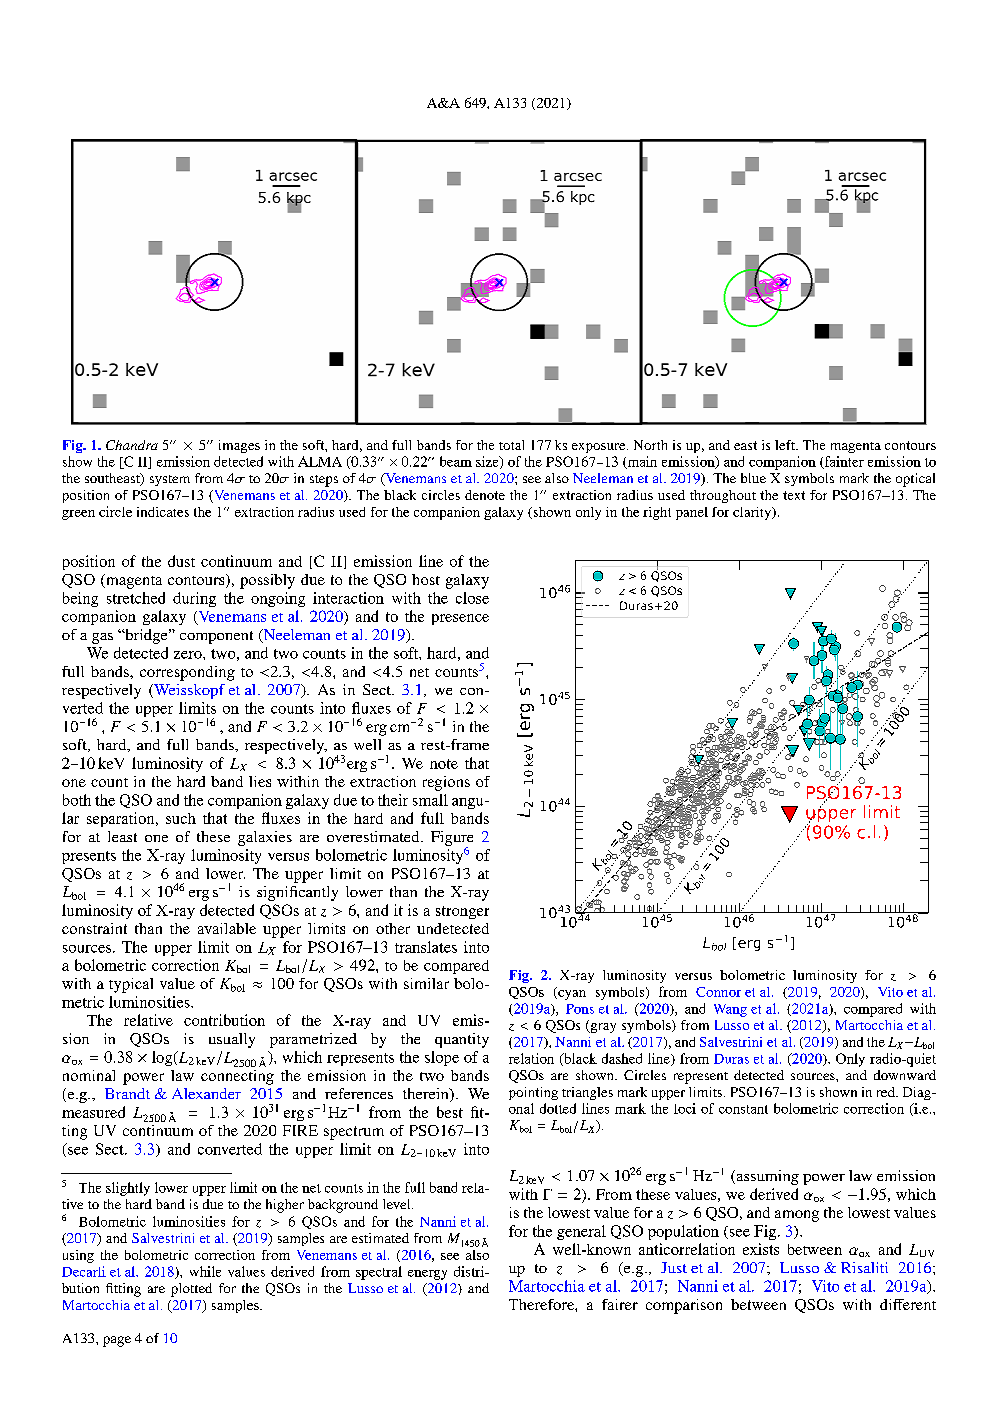  I want to click on lies, so click(260, 781).
